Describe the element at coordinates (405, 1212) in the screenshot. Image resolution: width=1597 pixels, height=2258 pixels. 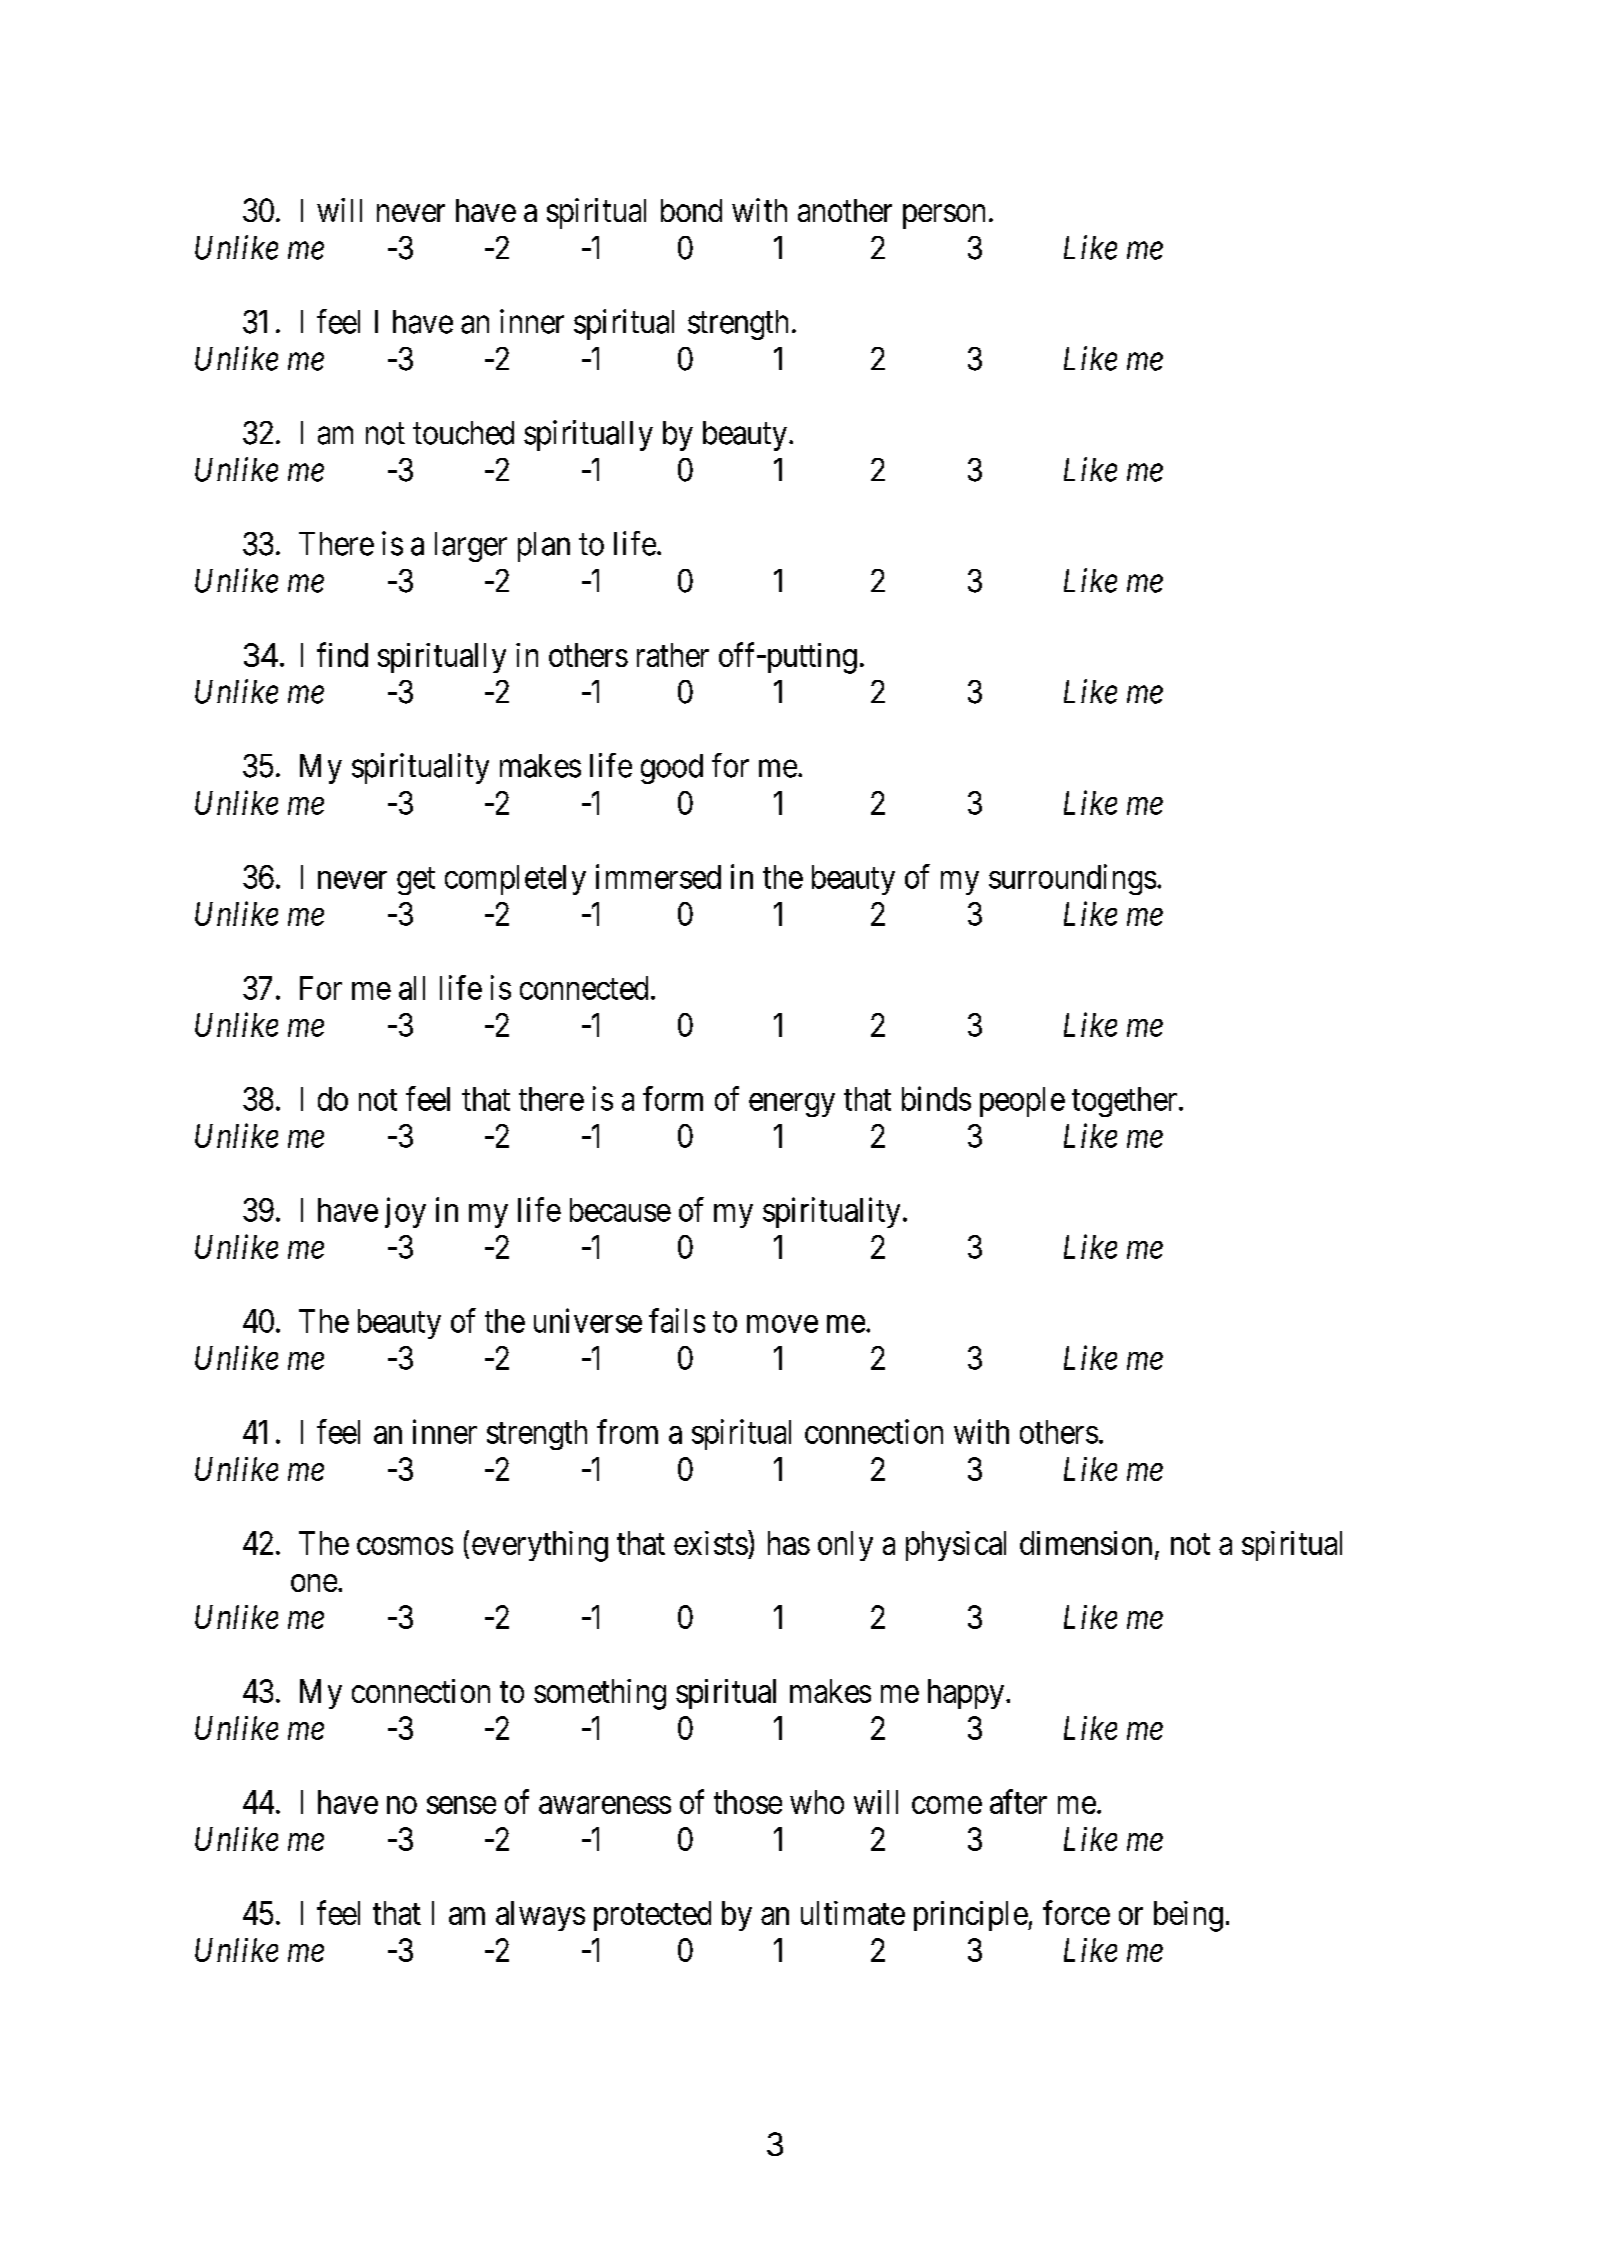
I see `joy` at that location.
